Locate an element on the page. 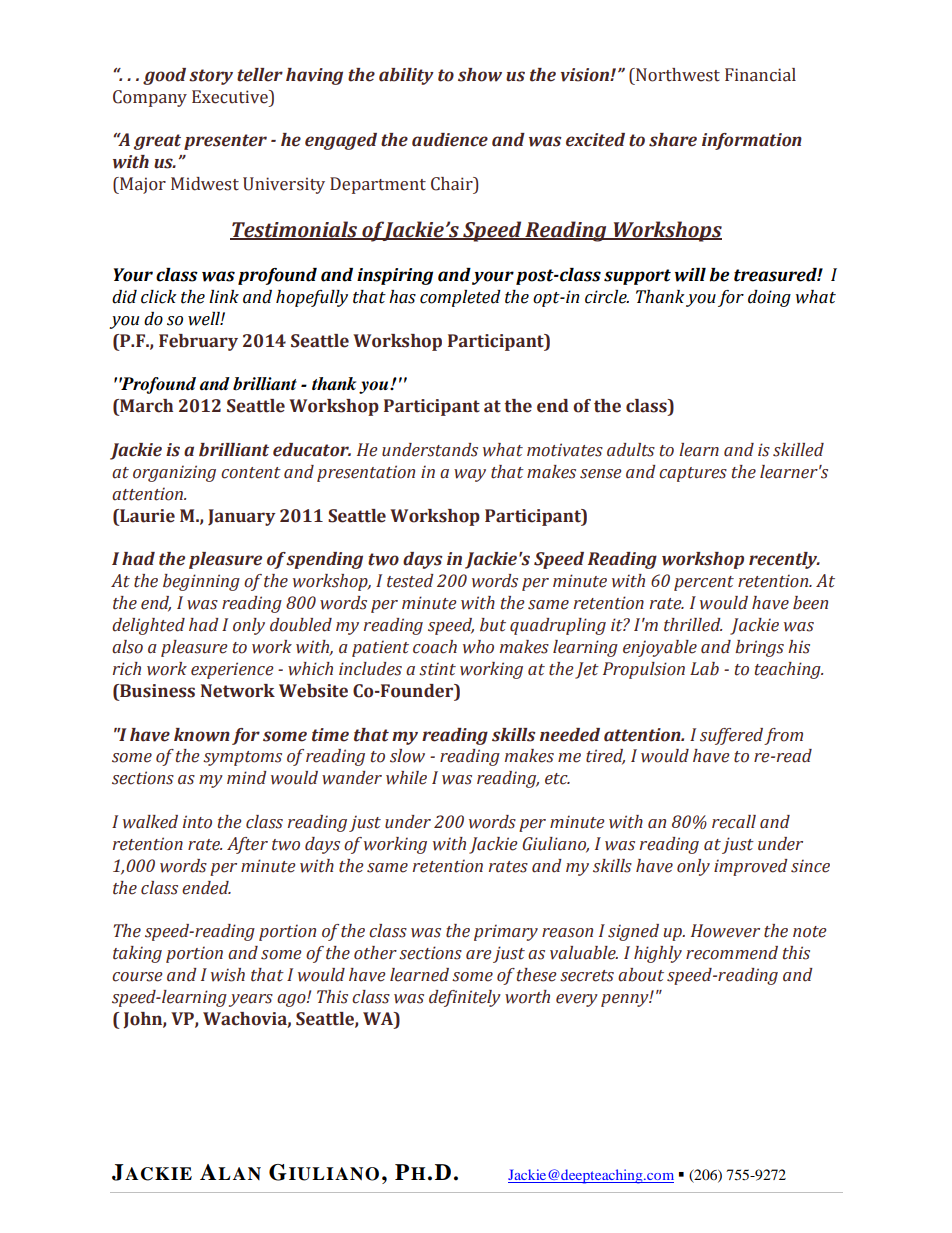 The width and height of the document is (952, 1233). recommend is located at coordinates (732, 953).
